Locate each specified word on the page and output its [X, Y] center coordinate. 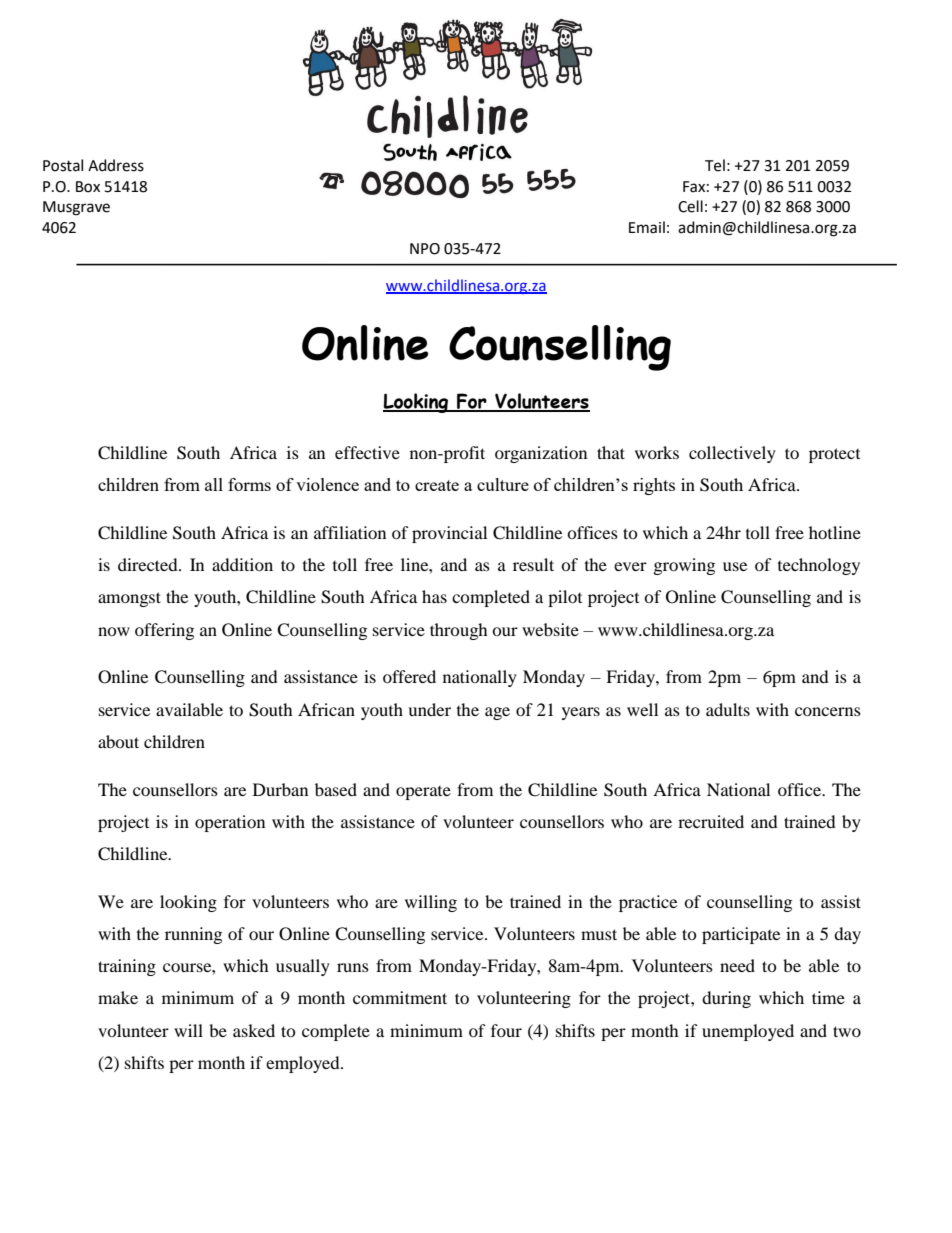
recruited [711, 821]
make [118, 997]
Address [116, 165]
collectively [732, 454]
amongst [129, 599]
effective [367, 452]
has [434, 596]
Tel [715, 165]
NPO [425, 249]
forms [249, 484]
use [735, 566]
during [726, 999]
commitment [400, 997]
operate [423, 793]
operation [230, 823]
